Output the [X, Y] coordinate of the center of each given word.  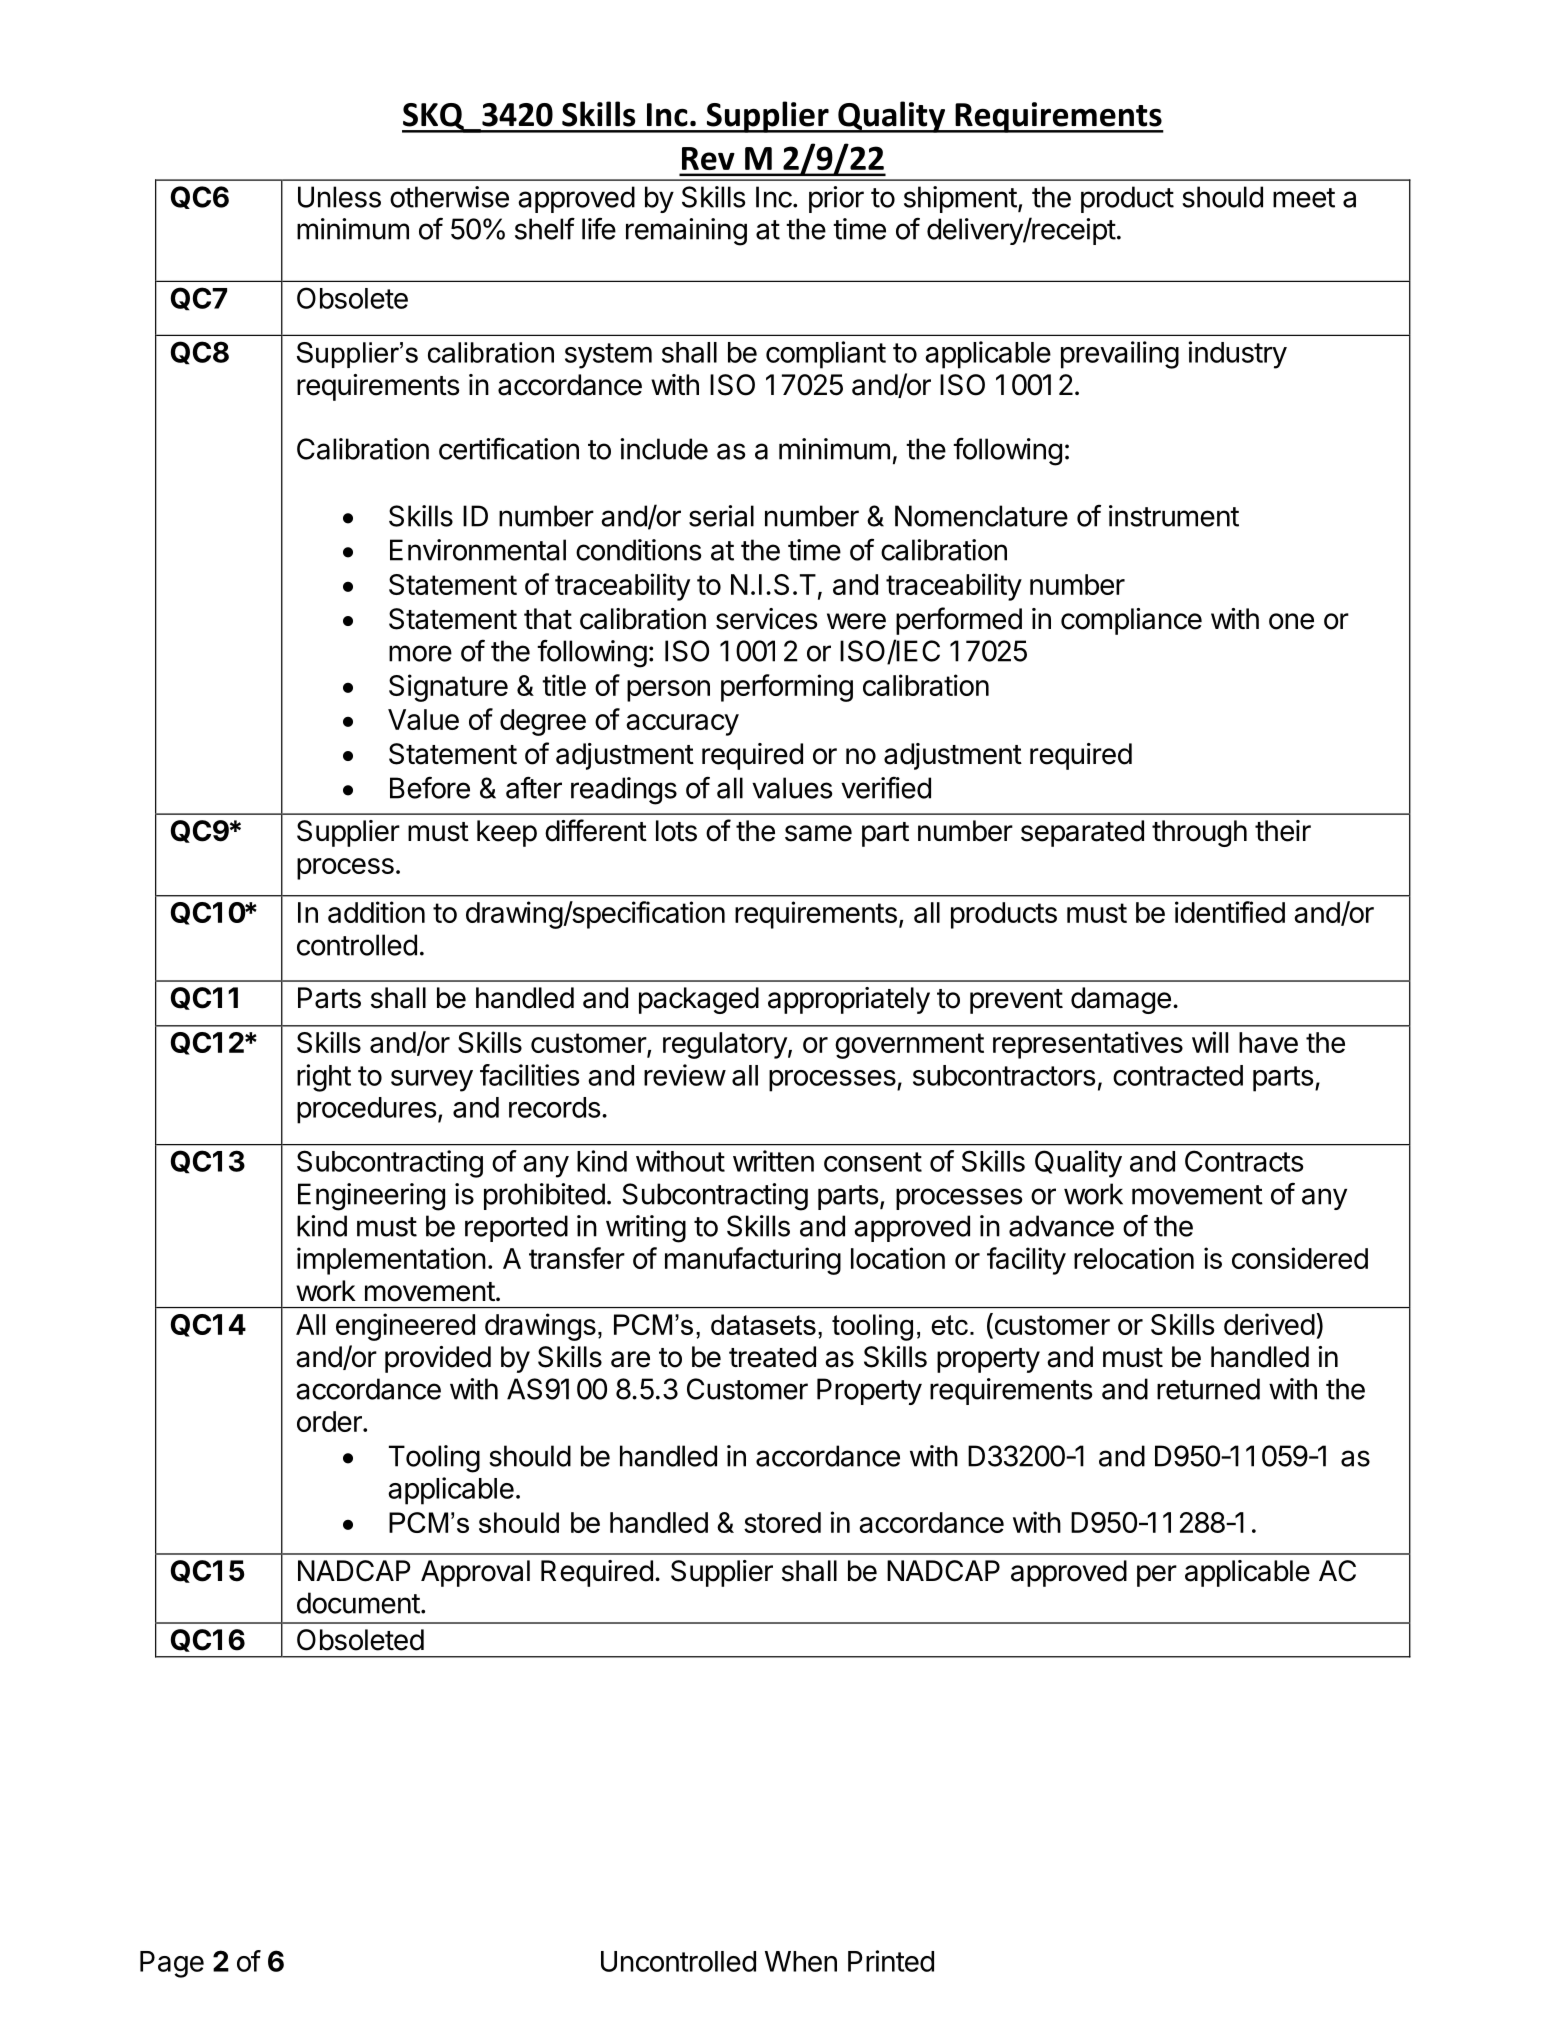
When [801, 1961]
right [324, 1078]
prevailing [1120, 355]
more [420, 653]
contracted [1178, 1075]
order [330, 1421]
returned [1208, 1389]
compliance [1131, 621]
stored [782, 1522]
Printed [891, 1961]
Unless [339, 197]
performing [787, 688]
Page [172, 1964]
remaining [686, 232]
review [685, 1075]
